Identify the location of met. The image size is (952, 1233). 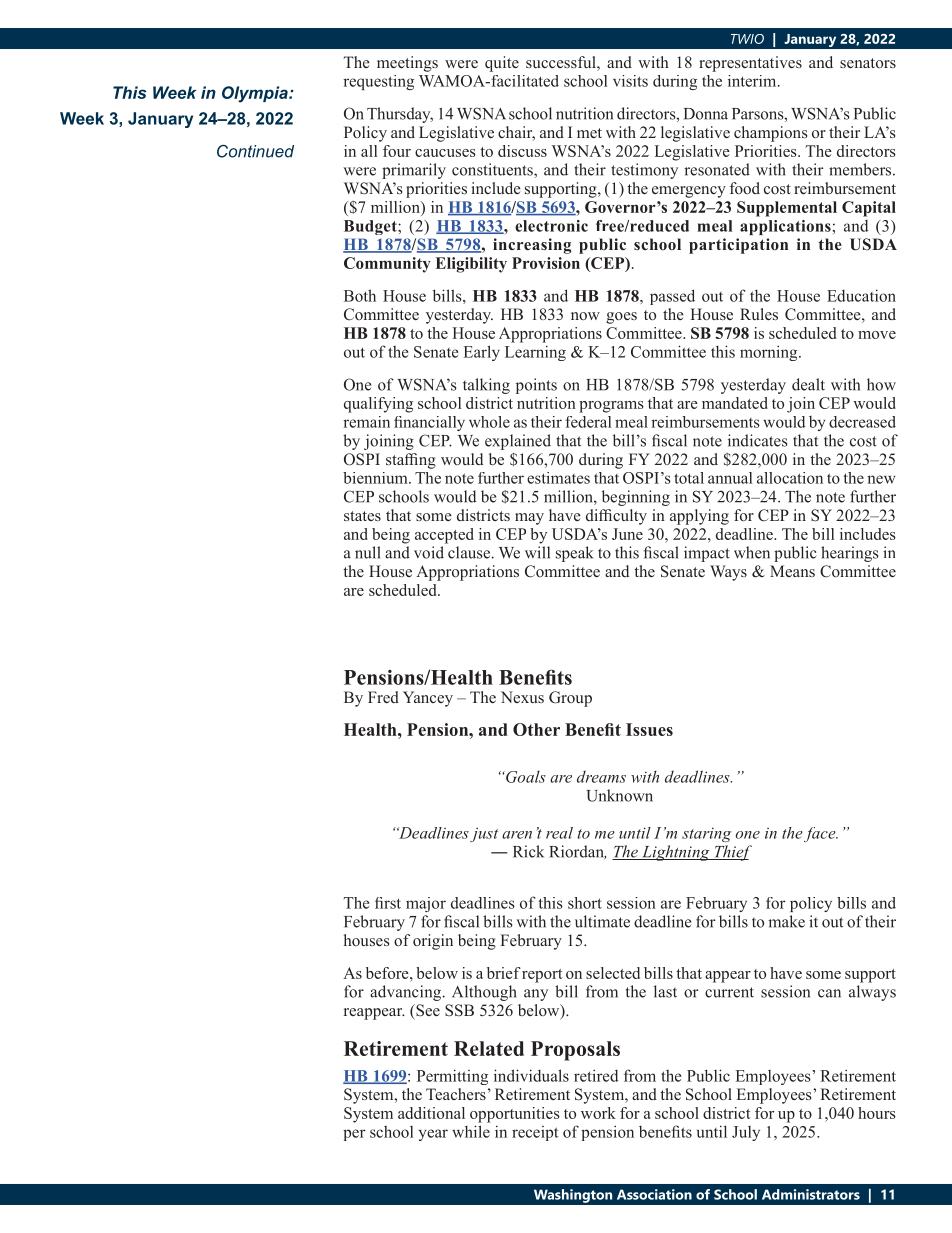
(589, 133).
